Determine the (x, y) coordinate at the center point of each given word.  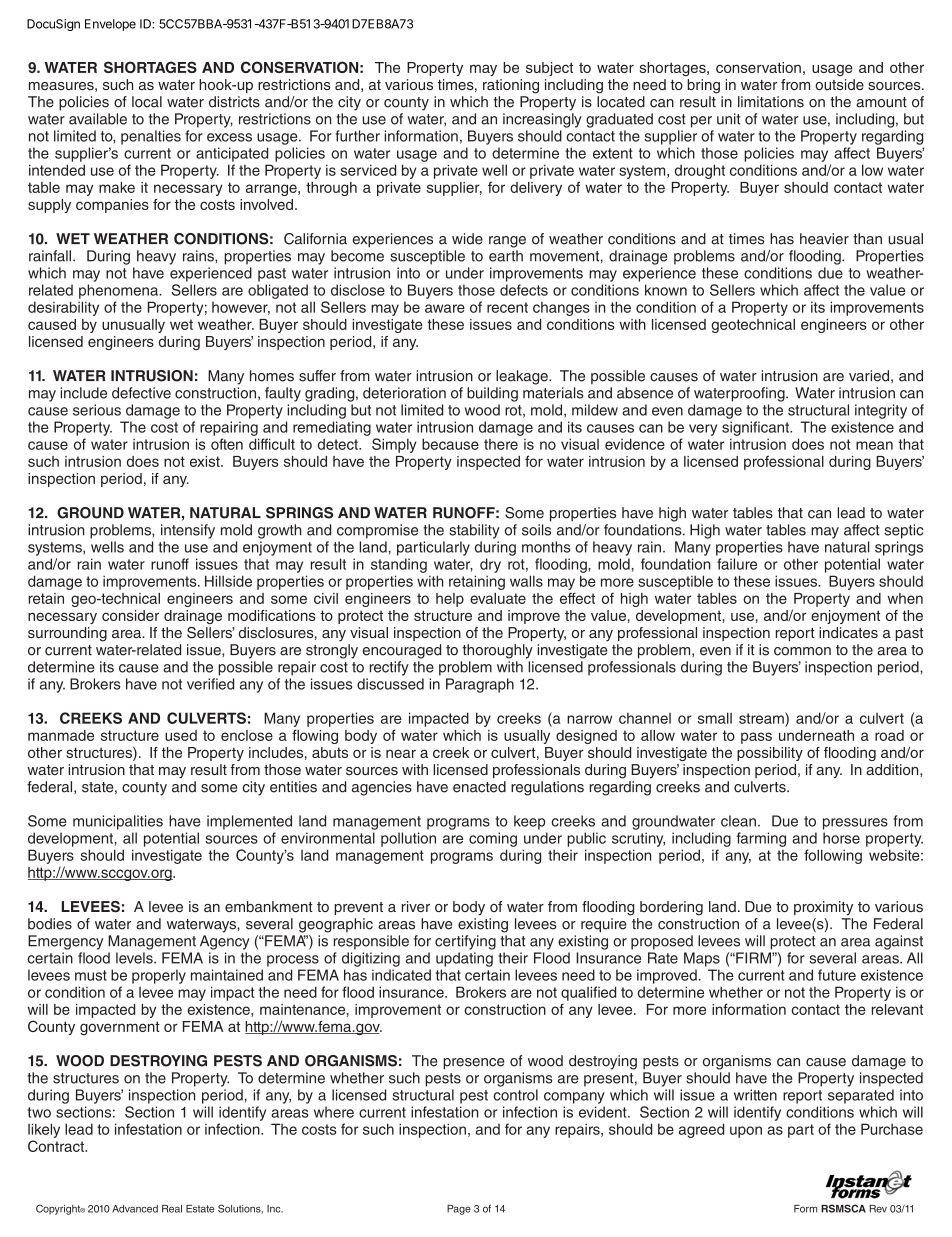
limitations (771, 102)
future (837, 975)
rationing (511, 86)
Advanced (135, 1209)
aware (445, 308)
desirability (63, 308)
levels (135, 958)
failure (737, 564)
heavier (824, 239)
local (147, 102)
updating (464, 959)
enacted (479, 787)
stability (474, 531)
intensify (188, 531)
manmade (61, 735)
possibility (770, 754)
